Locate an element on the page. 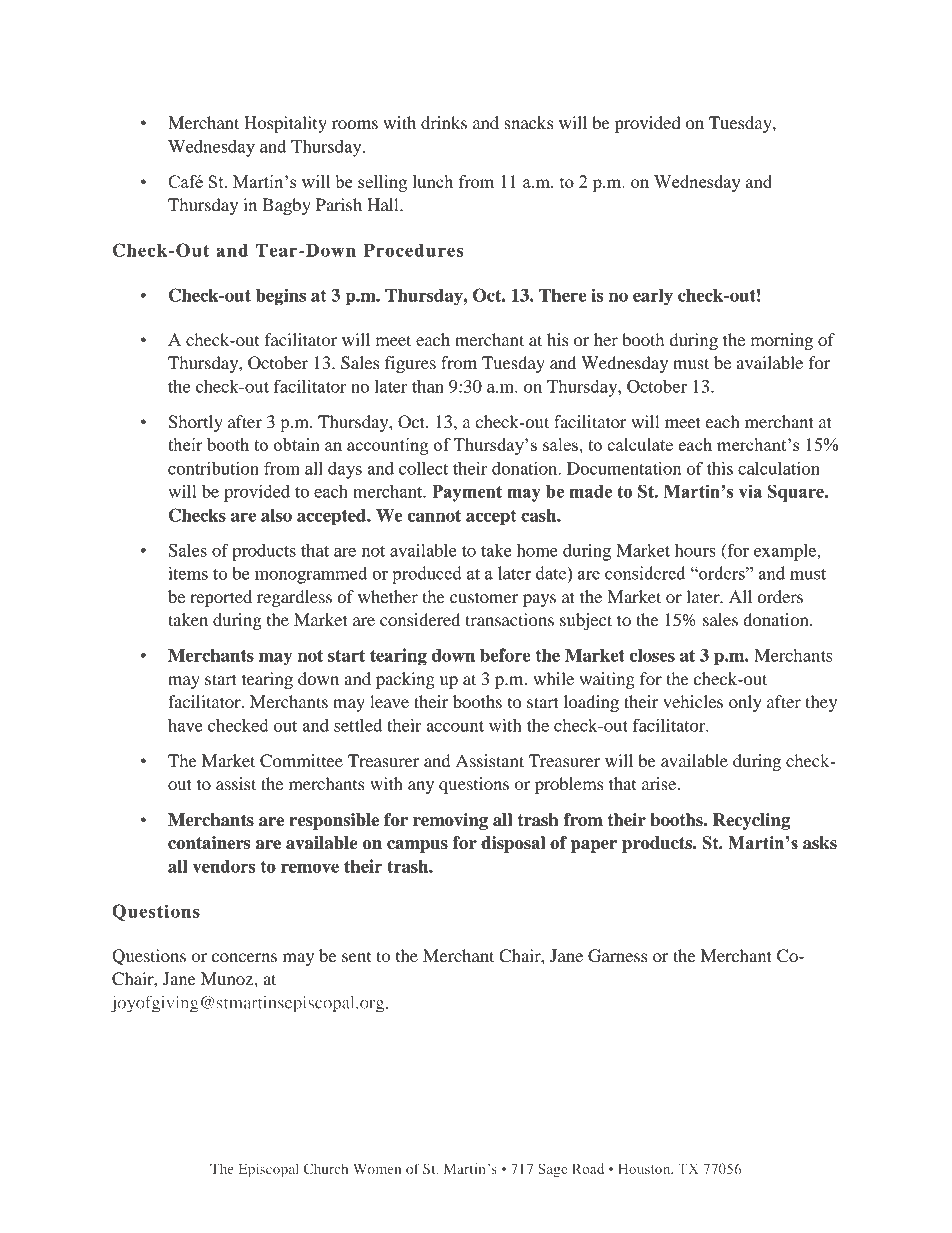 This image has height=1233, width=952. Recycling is located at coordinates (751, 821).
